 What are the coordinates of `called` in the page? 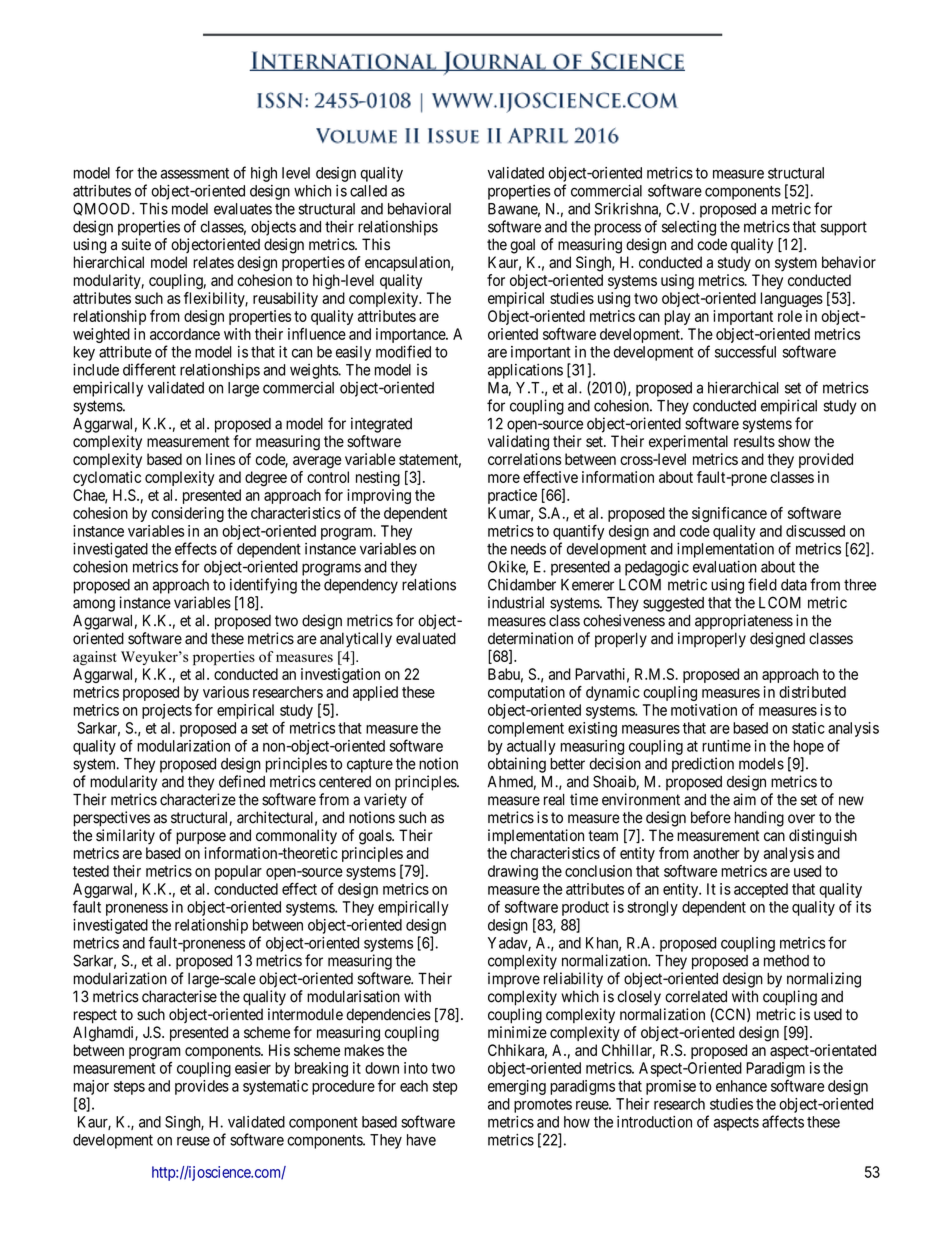 It's located at (368, 191).
